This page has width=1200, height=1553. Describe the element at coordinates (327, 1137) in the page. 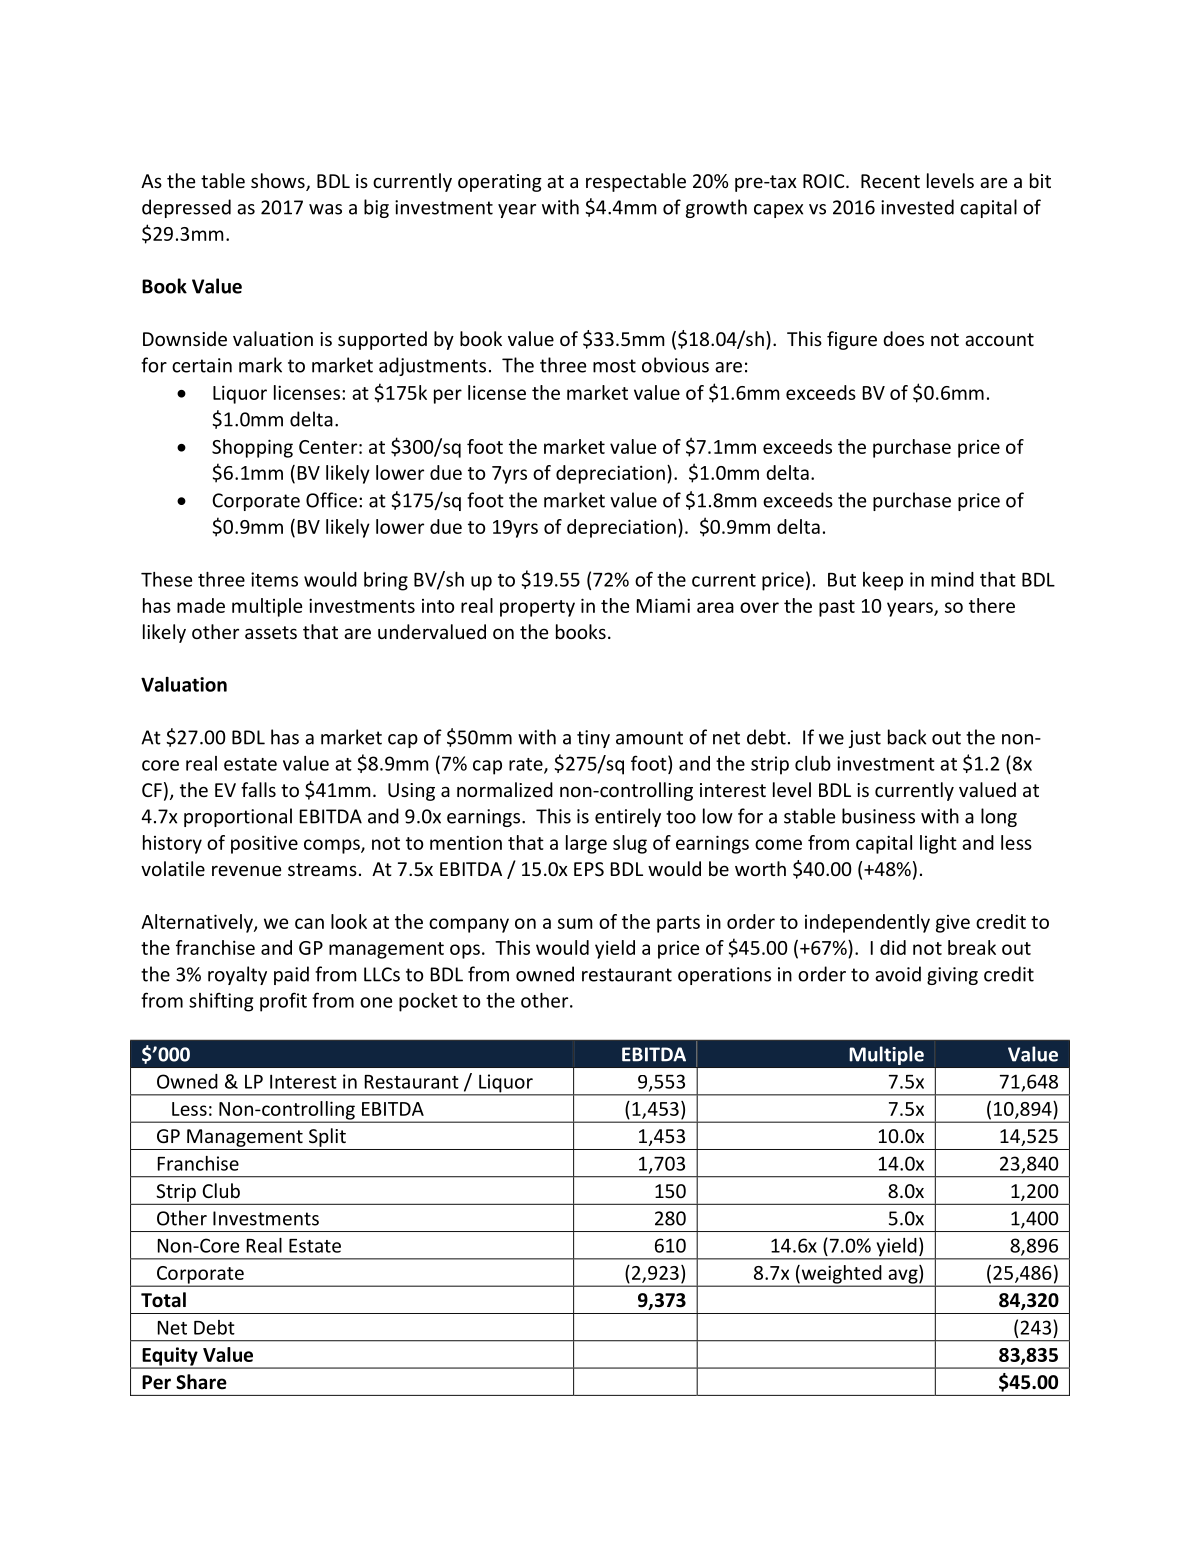

I see `Split` at that location.
